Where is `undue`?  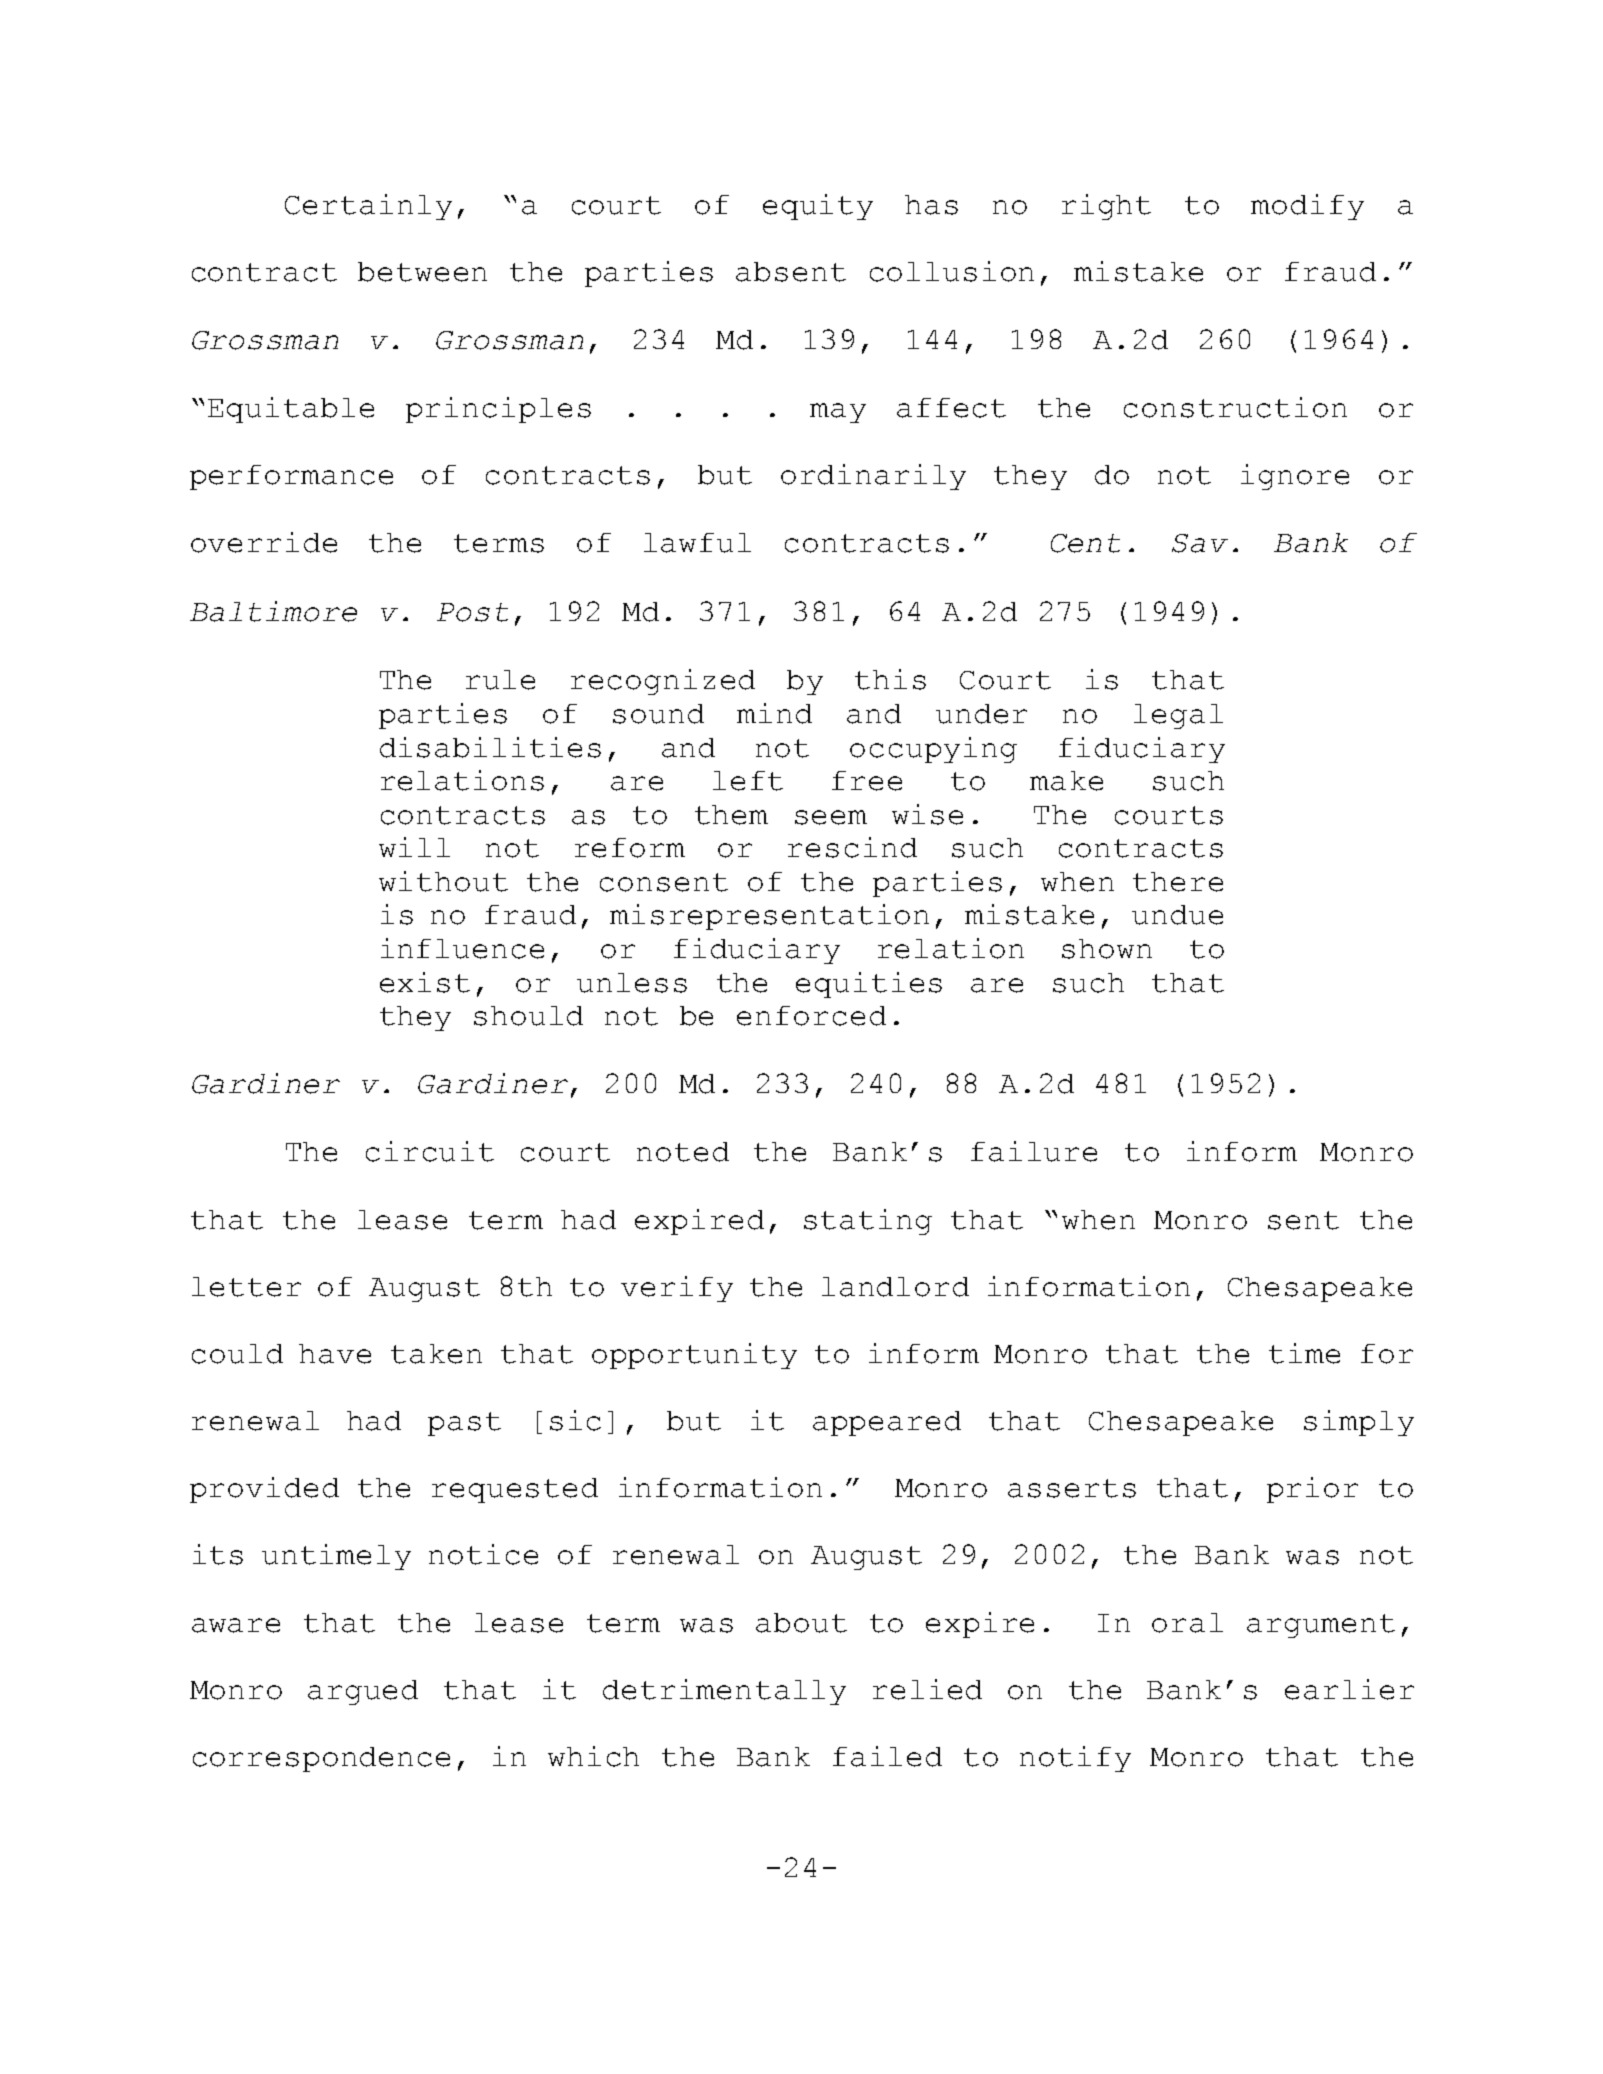
undue is located at coordinates (1177, 915).
